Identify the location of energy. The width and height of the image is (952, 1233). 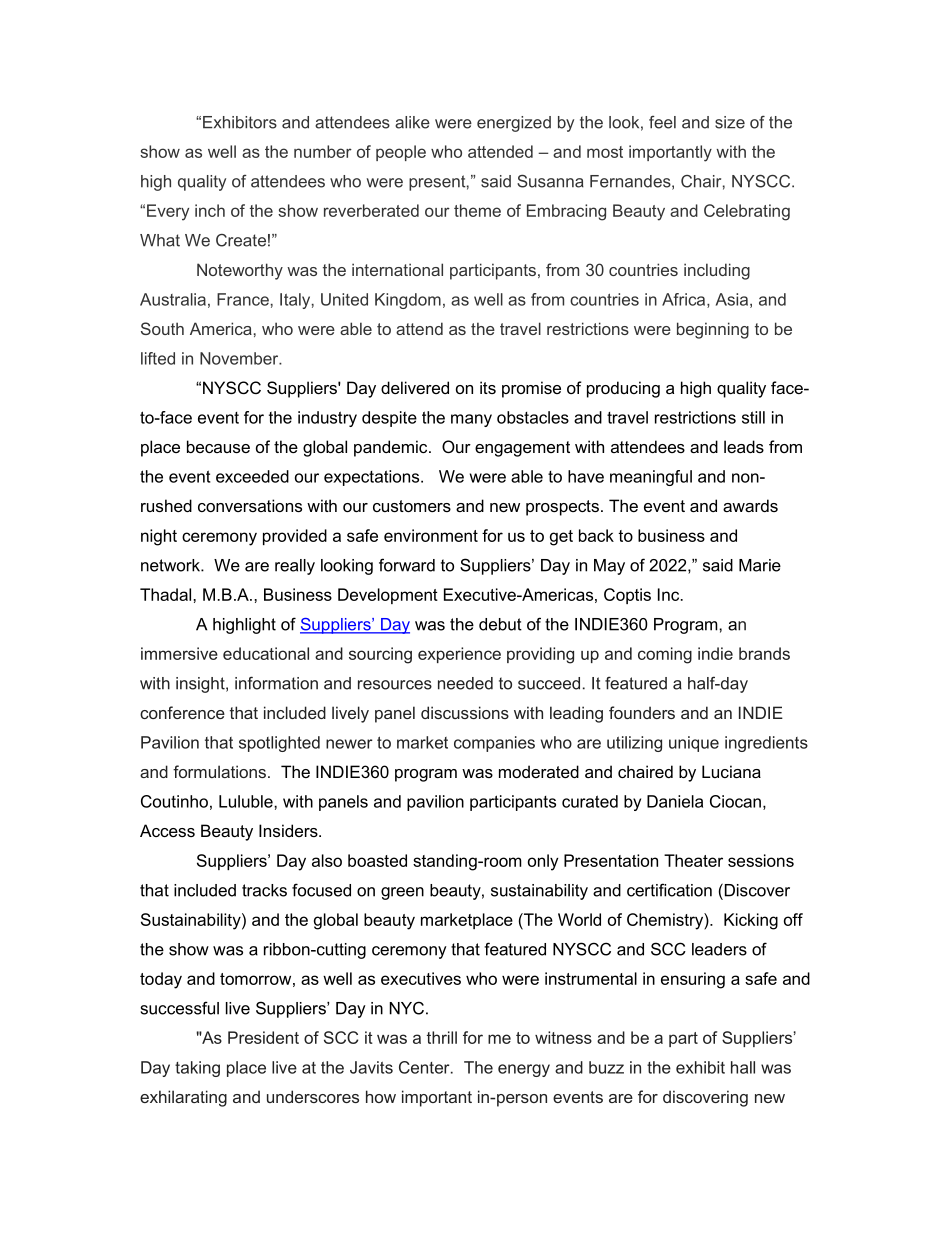
(524, 1070).
